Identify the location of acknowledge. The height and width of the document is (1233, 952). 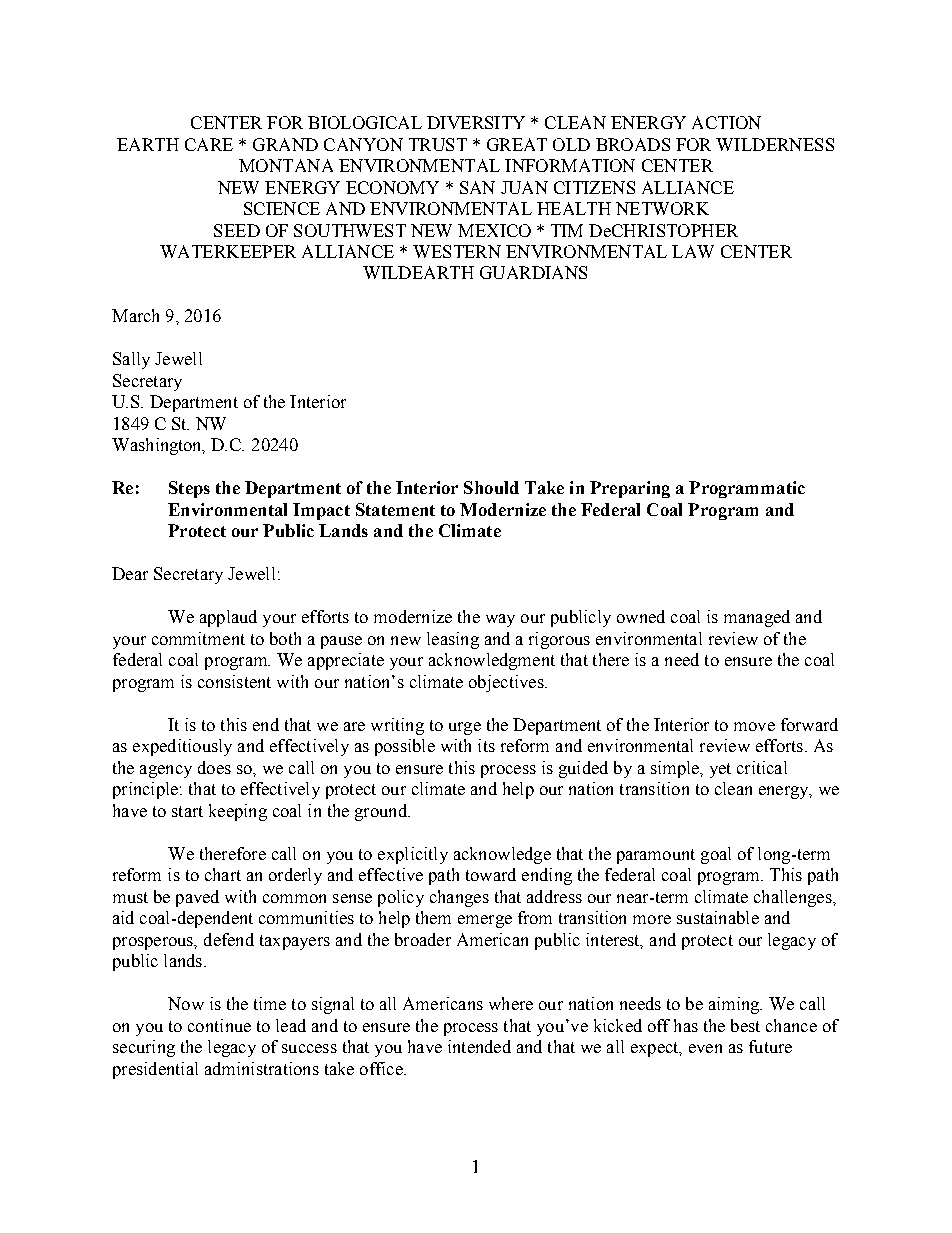
(502, 855).
